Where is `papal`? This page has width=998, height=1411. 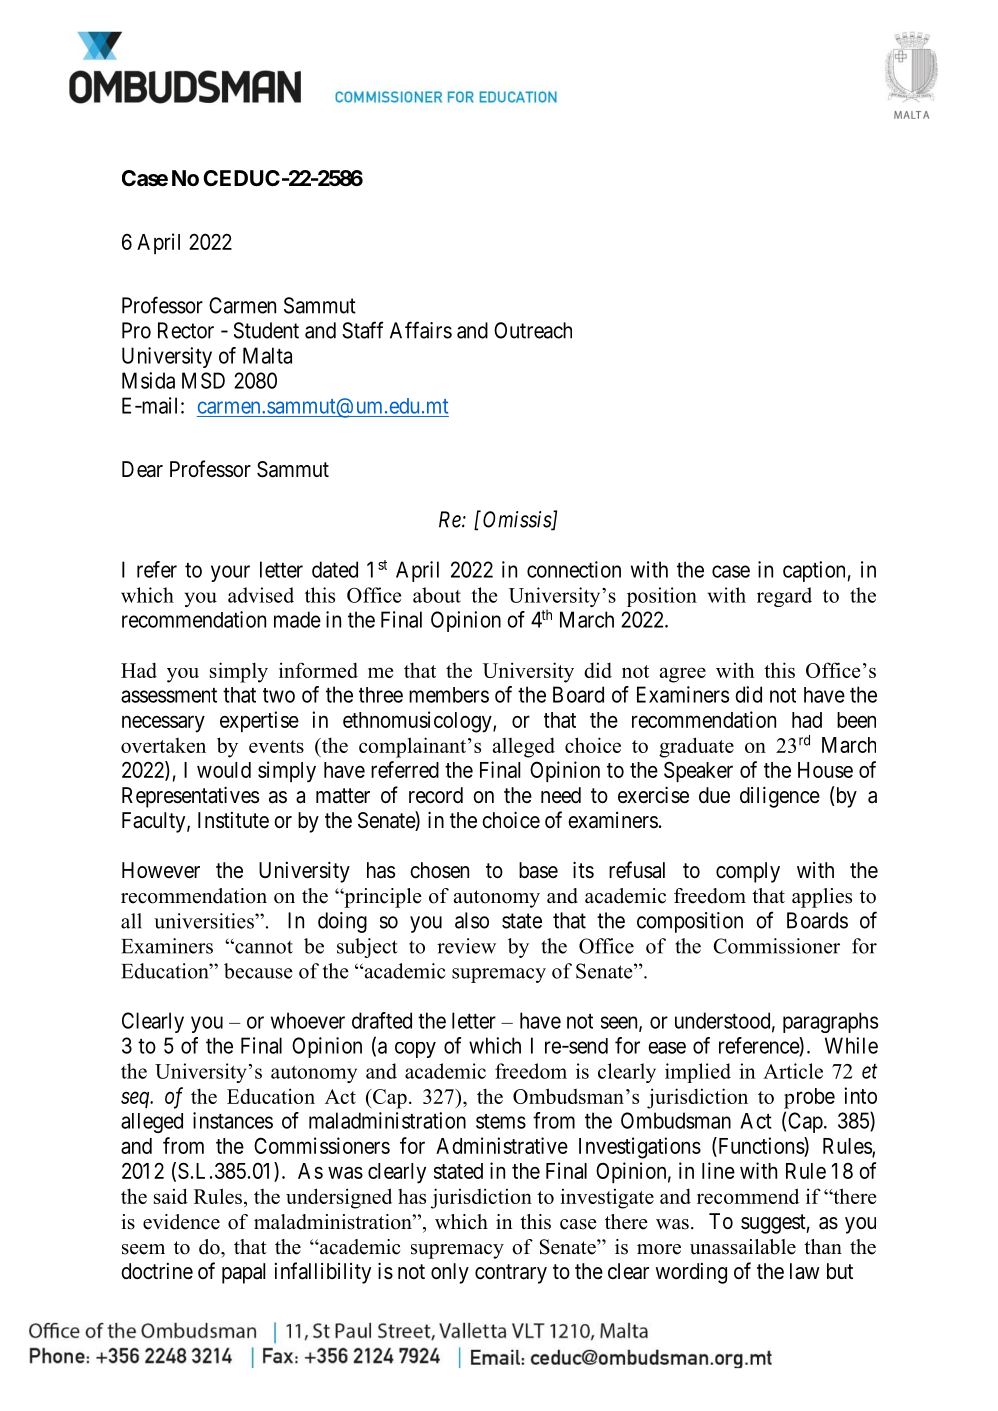 papal is located at coordinates (243, 1273).
